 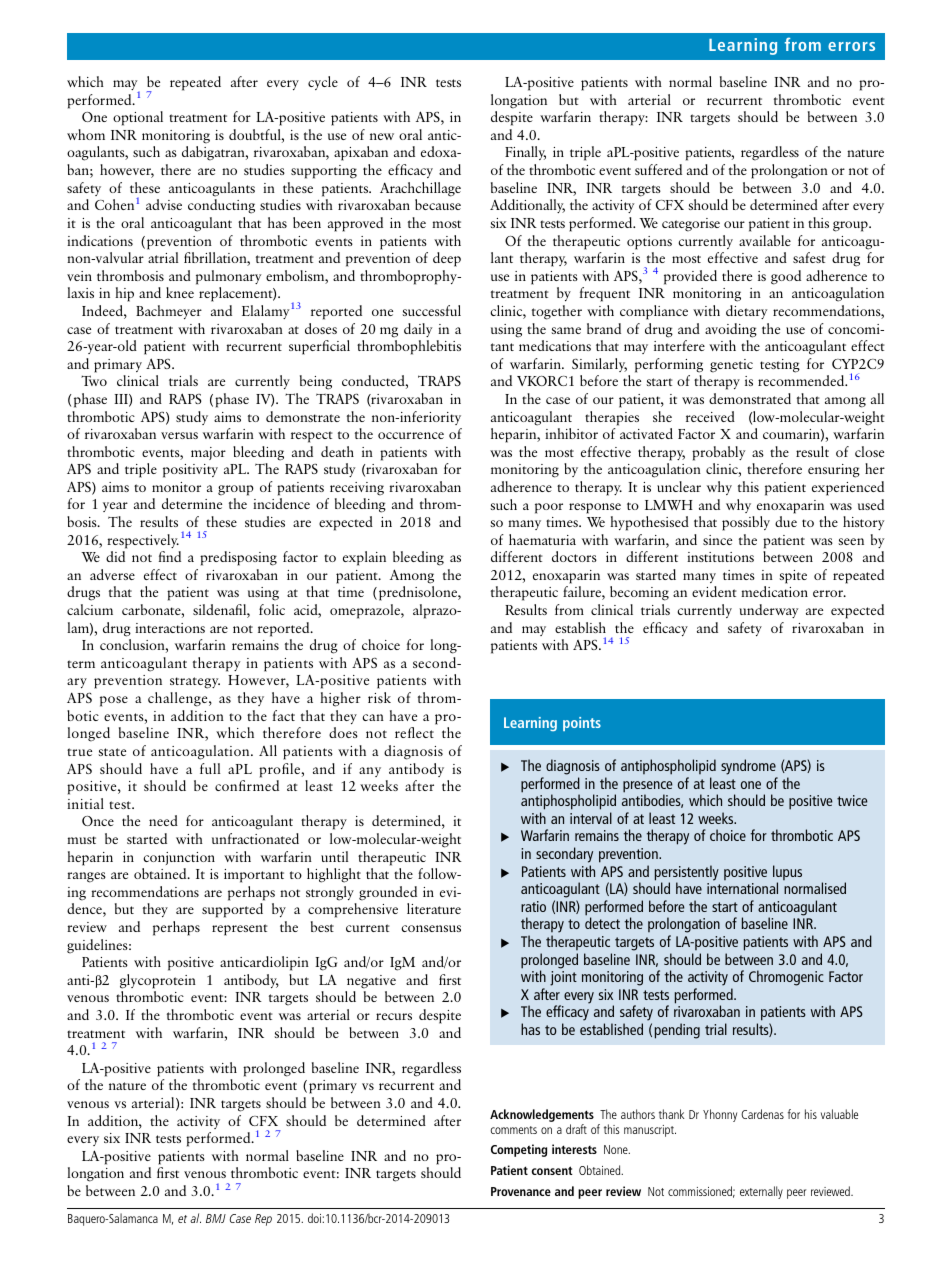 I want to click on suffered, so click(x=658, y=169).
